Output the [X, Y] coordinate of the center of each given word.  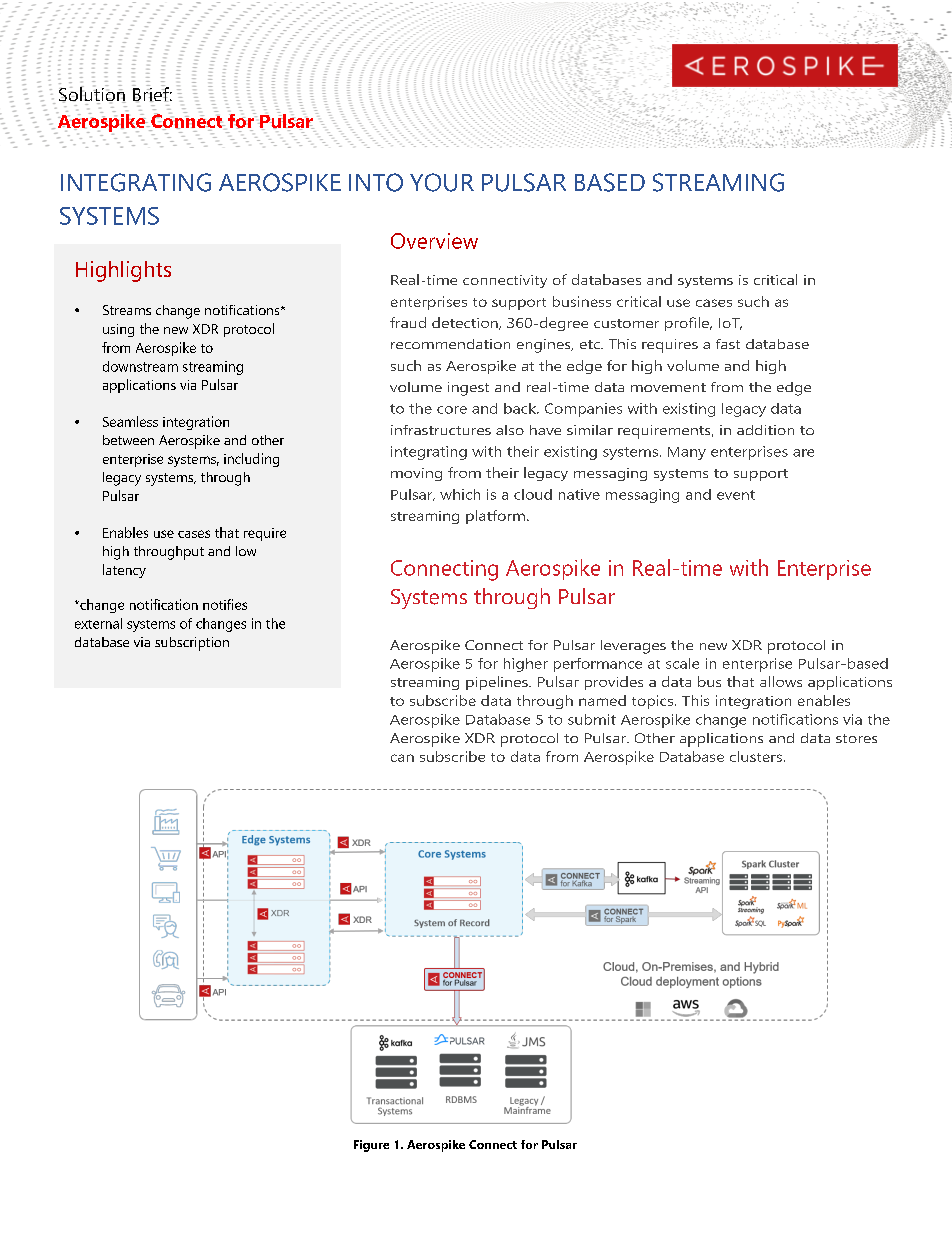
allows [781, 681]
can [402, 758]
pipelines [498, 683]
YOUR [442, 182]
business [582, 301]
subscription [192, 644]
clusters [756, 756]
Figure [371, 1146]
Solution [92, 94]
